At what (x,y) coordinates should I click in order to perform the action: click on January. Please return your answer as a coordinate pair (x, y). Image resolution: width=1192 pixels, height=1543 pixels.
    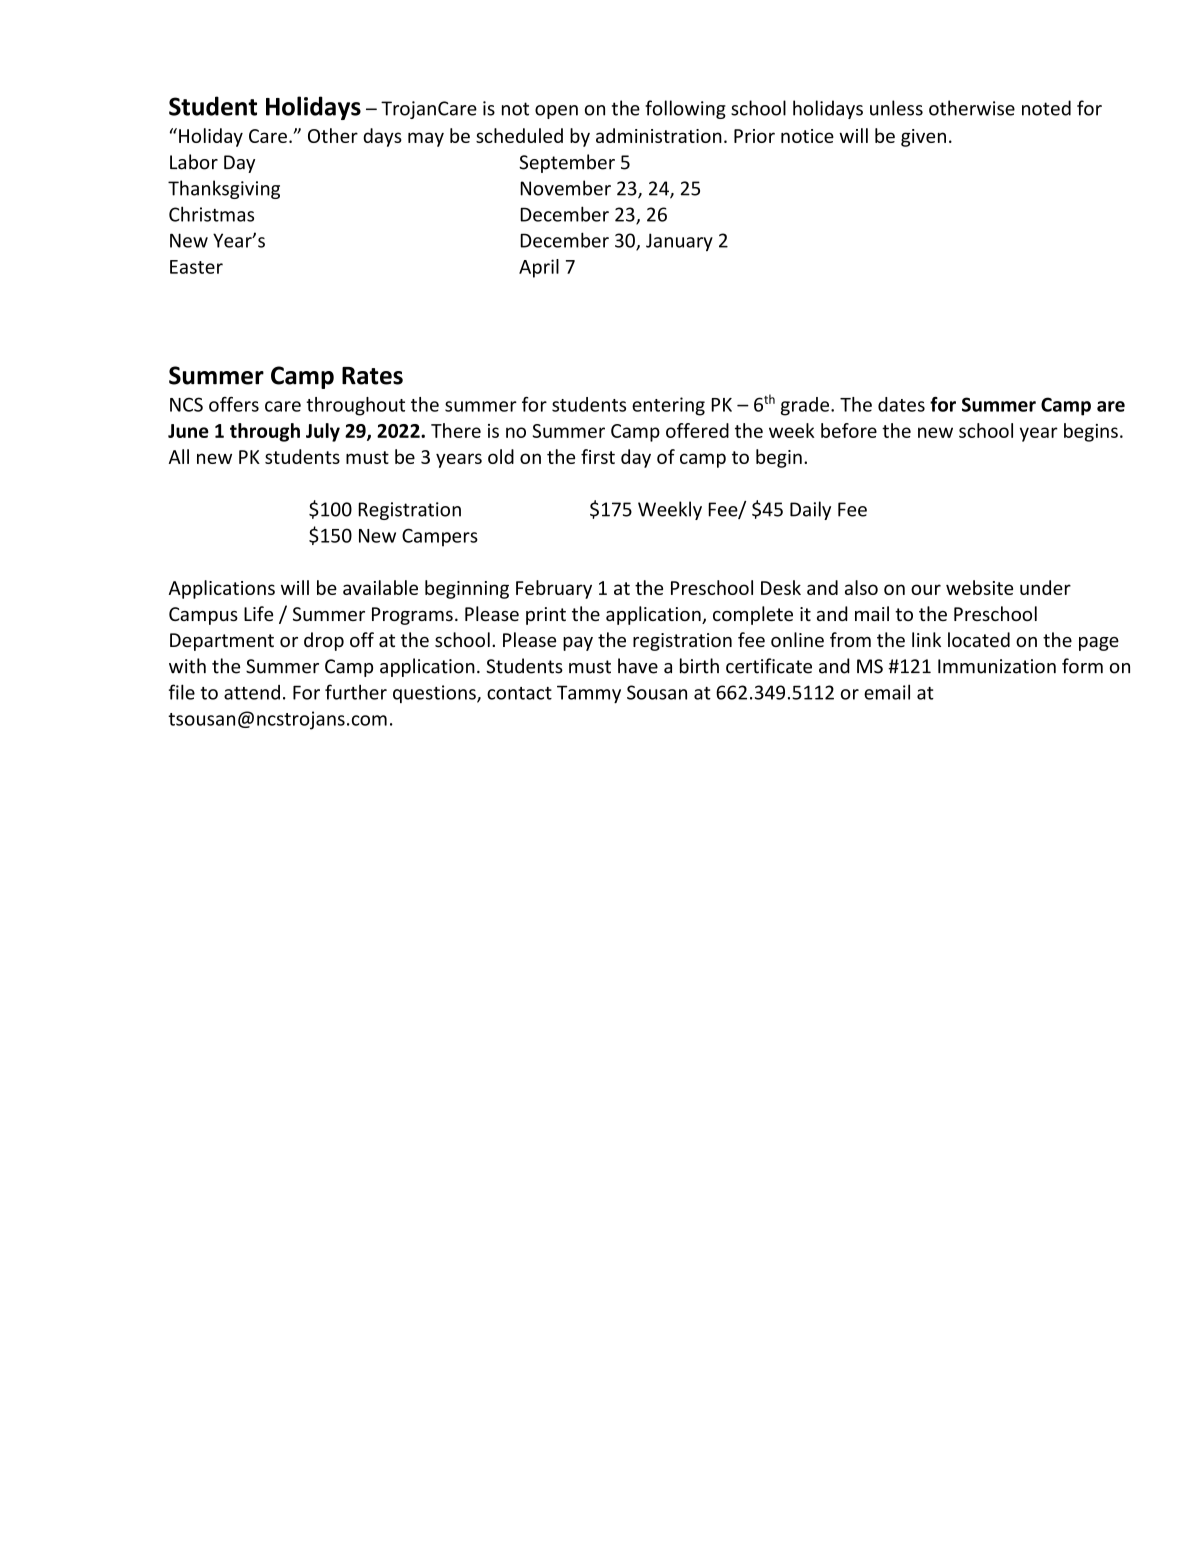
    Looking at the image, I should click on (679, 242).
